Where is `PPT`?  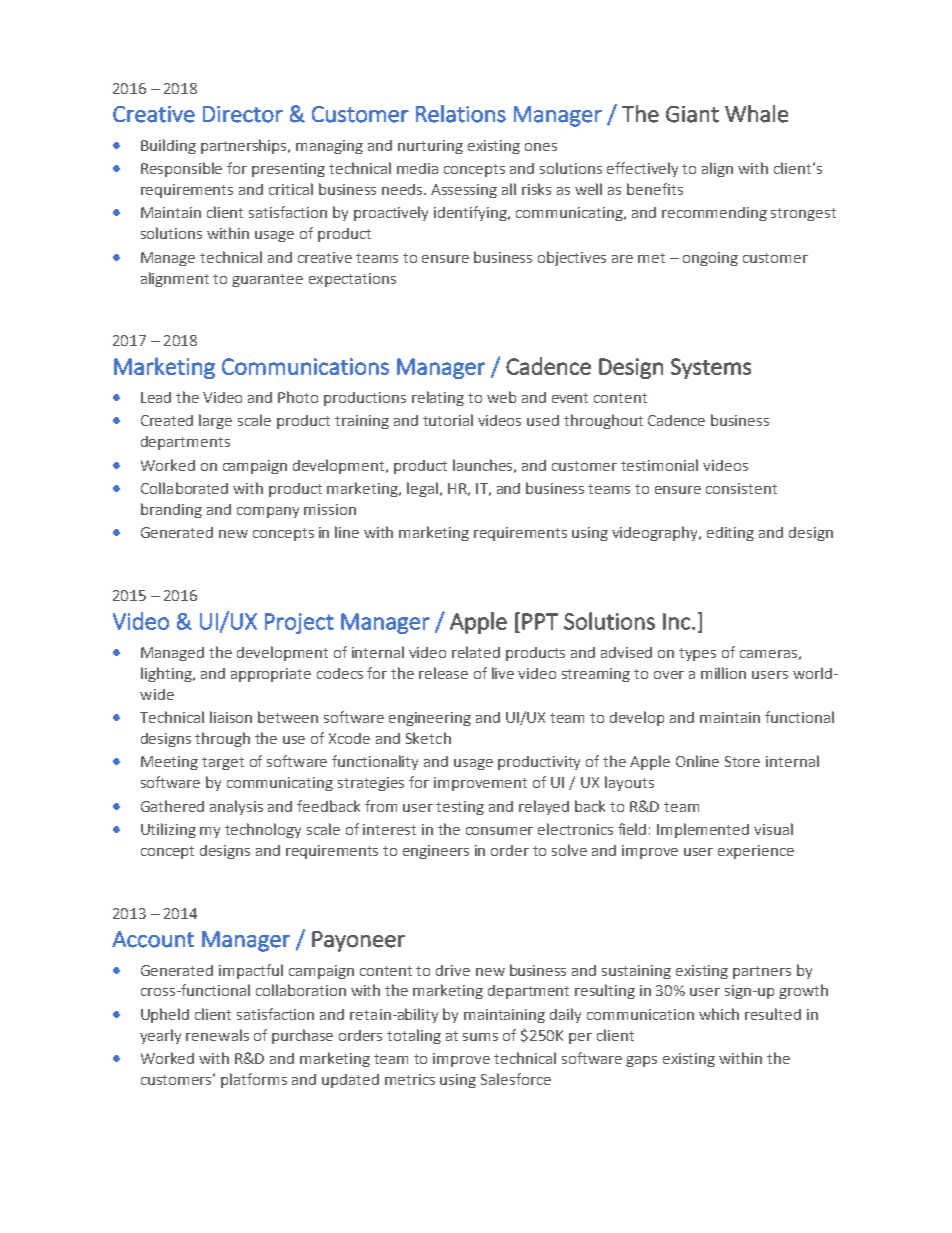
PPT is located at coordinates (540, 621).
